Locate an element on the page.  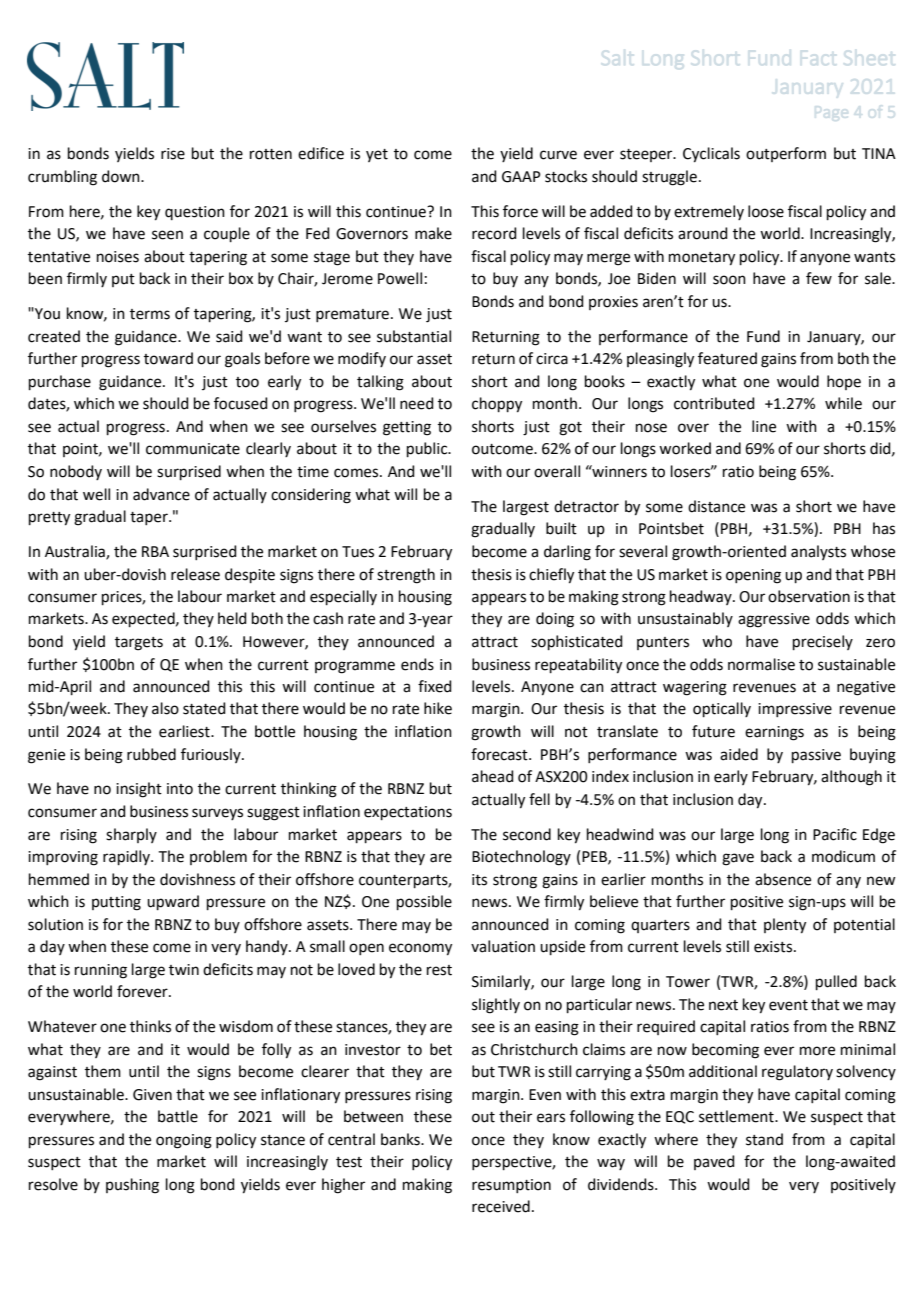
stand is located at coordinates (764, 1139).
